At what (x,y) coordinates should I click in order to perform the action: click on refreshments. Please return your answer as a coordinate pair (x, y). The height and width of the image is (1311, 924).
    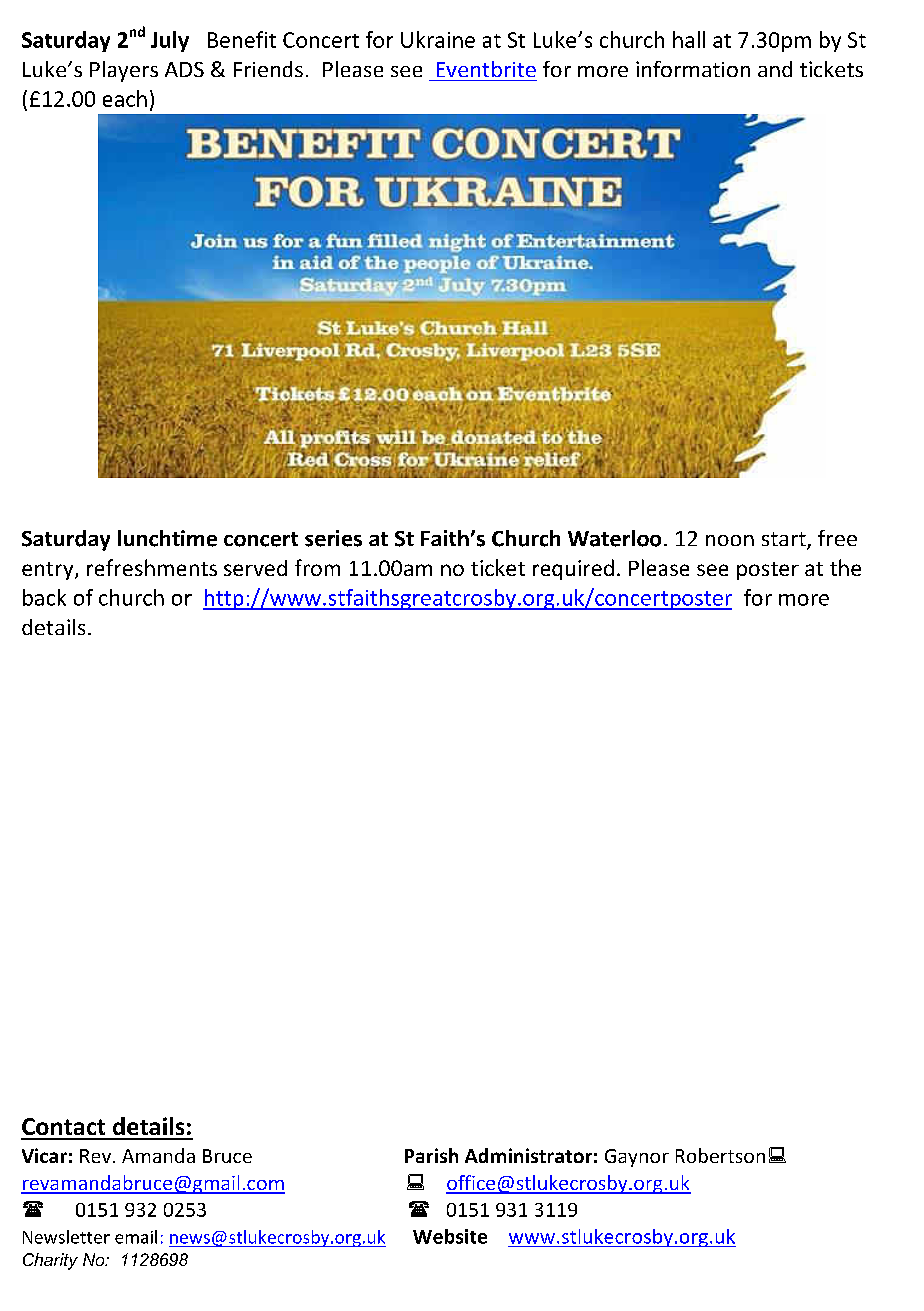
    Looking at the image, I should click on (152, 567).
